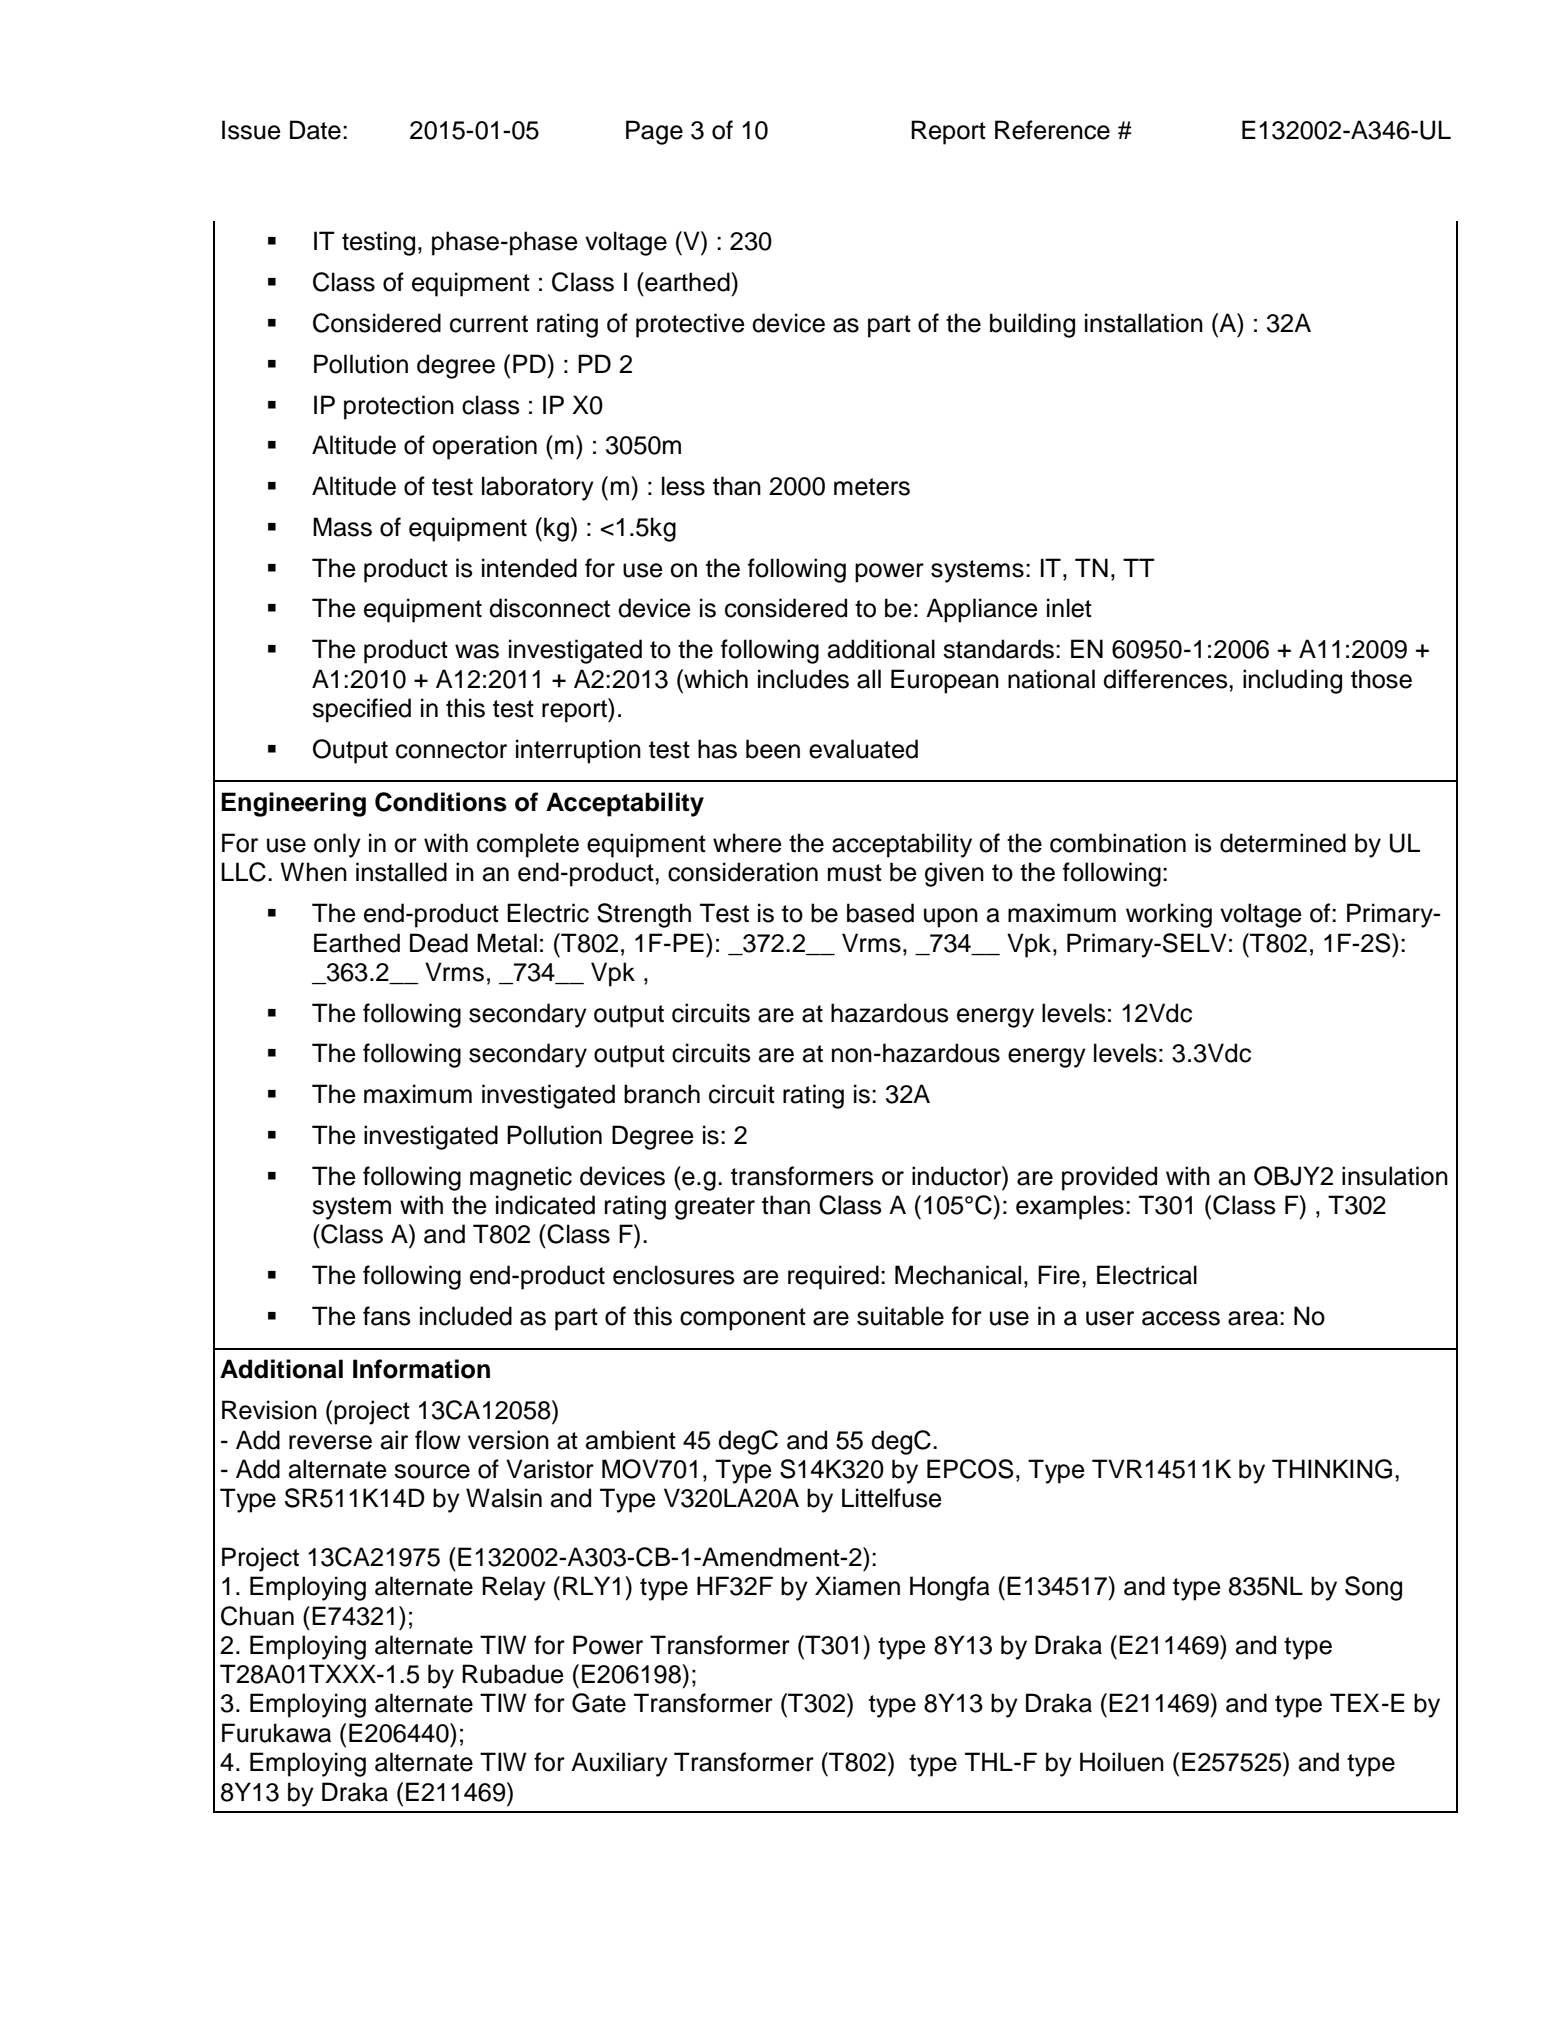 This document has width=1560, height=2019. I want to click on Reference, so click(1052, 130).
